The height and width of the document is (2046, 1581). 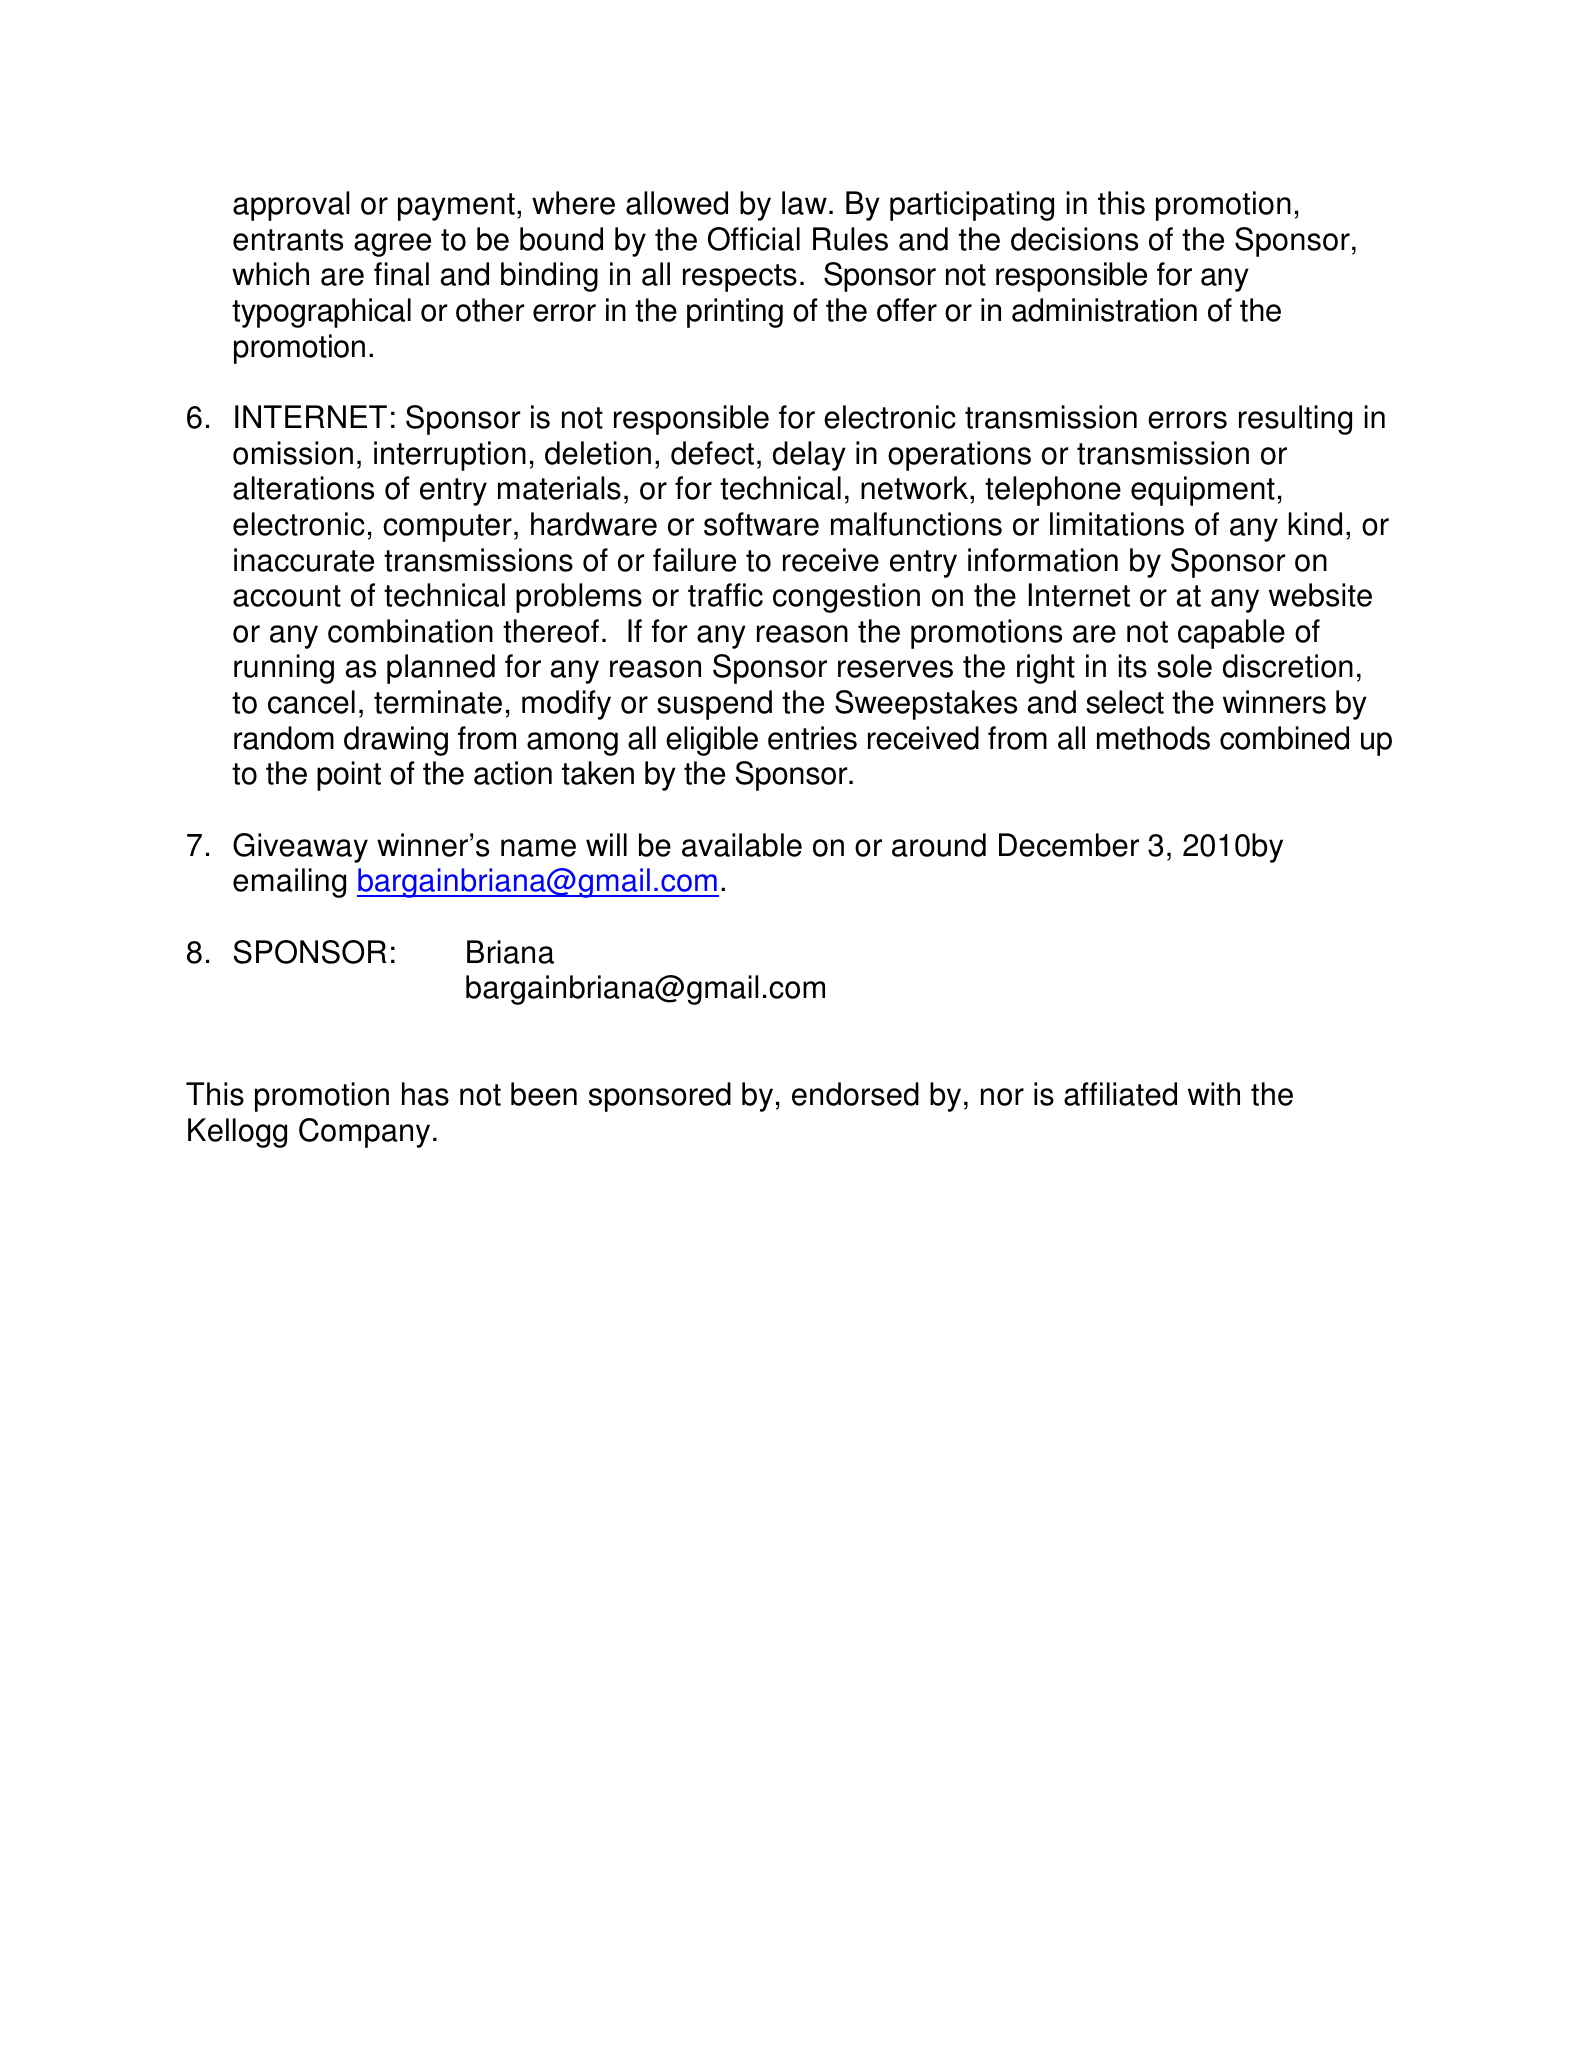 What do you see at coordinates (425, 1094) in the document?
I see `has` at bounding box center [425, 1094].
